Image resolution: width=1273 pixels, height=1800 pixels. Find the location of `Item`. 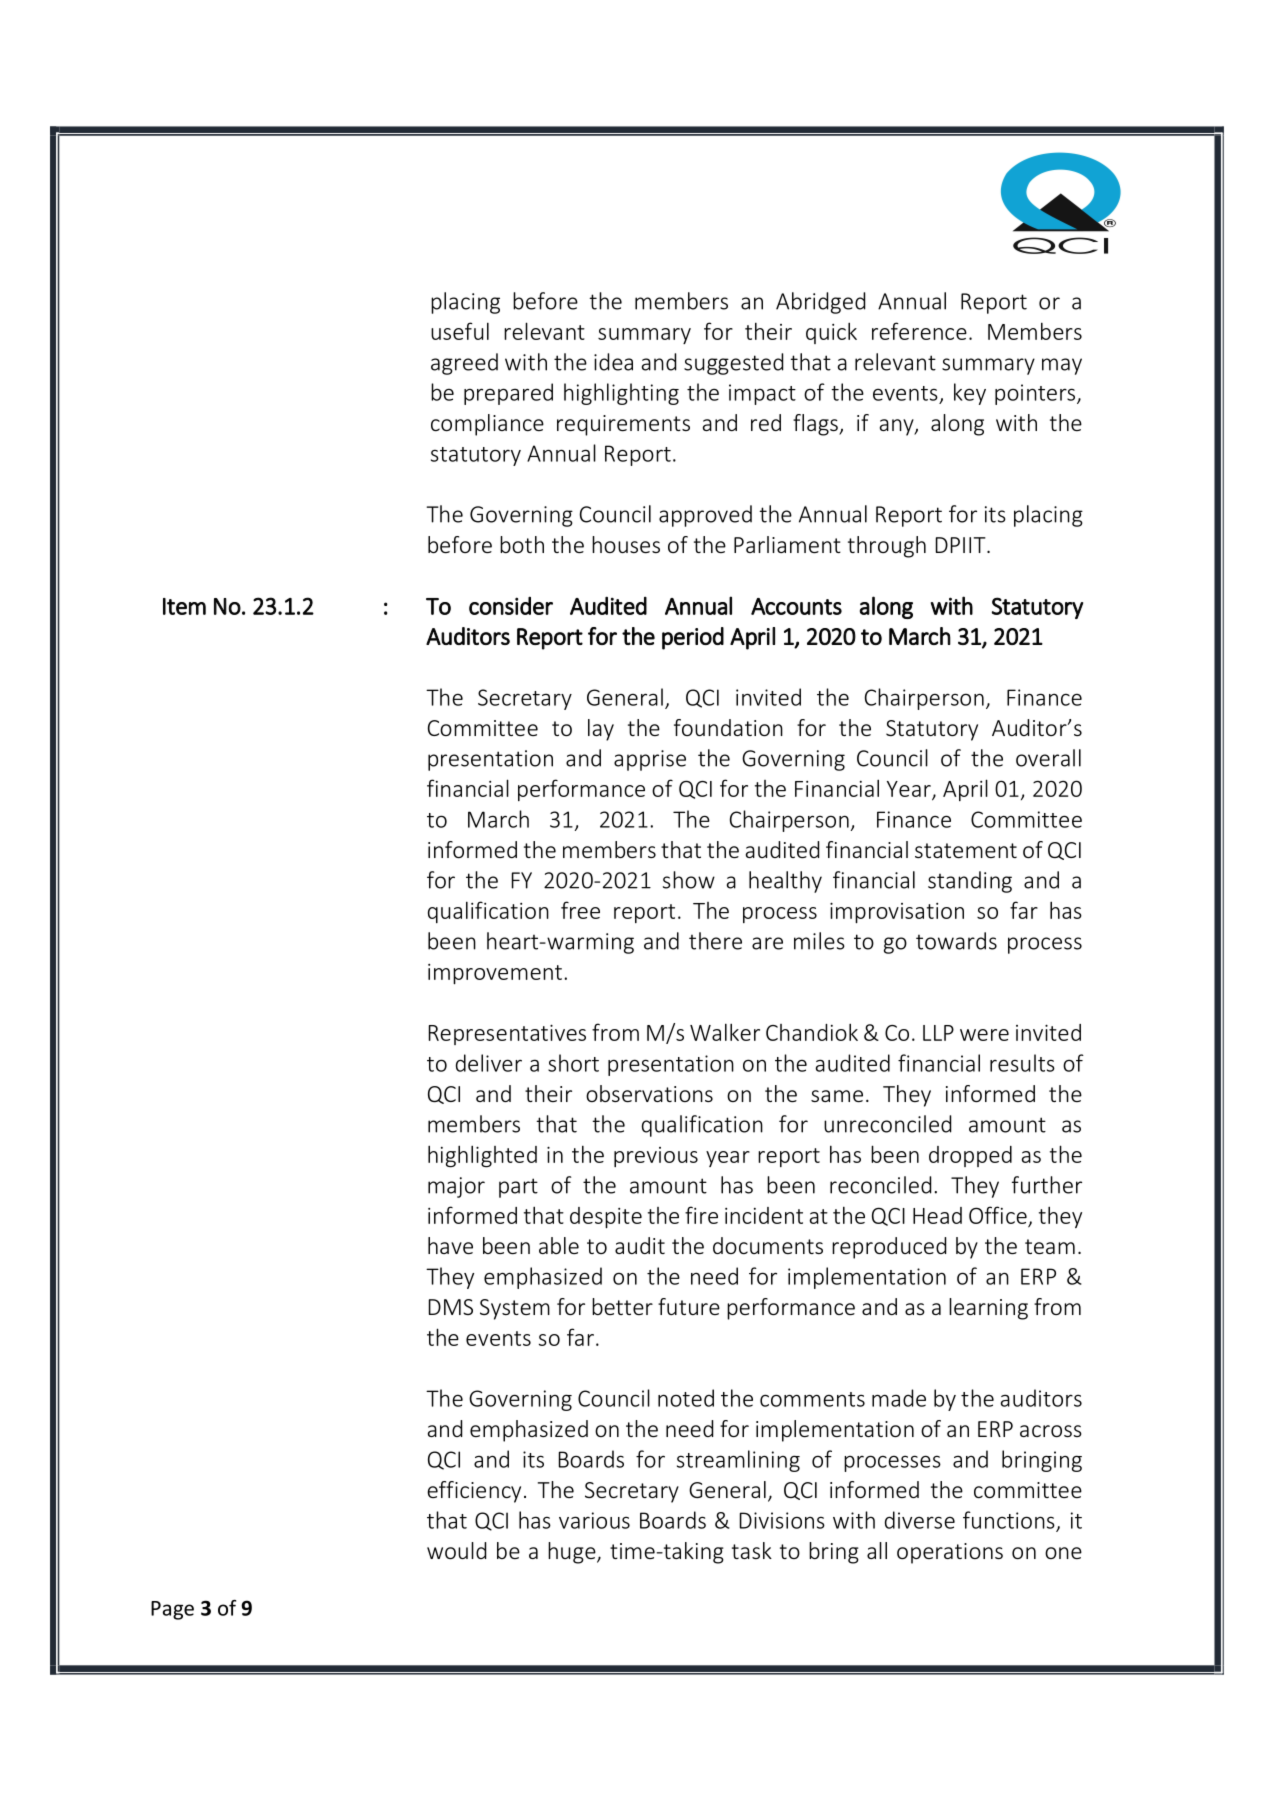

Item is located at coordinates (184, 606).
